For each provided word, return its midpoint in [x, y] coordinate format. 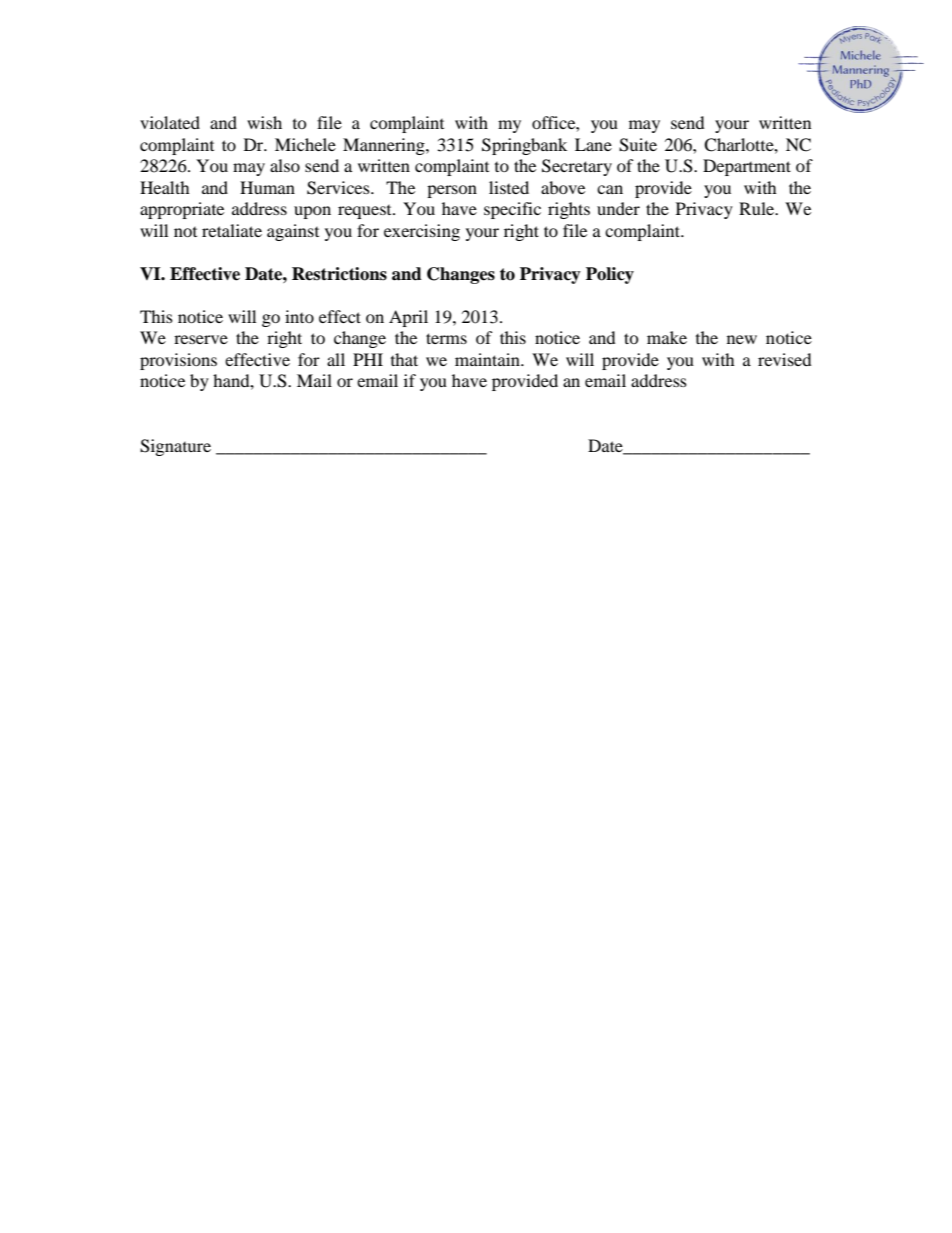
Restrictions [339, 274]
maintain [488, 359]
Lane [593, 144]
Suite [638, 145]
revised [785, 359]
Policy [610, 275]
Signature [175, 447]
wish [264, 122]
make [667, 337]
